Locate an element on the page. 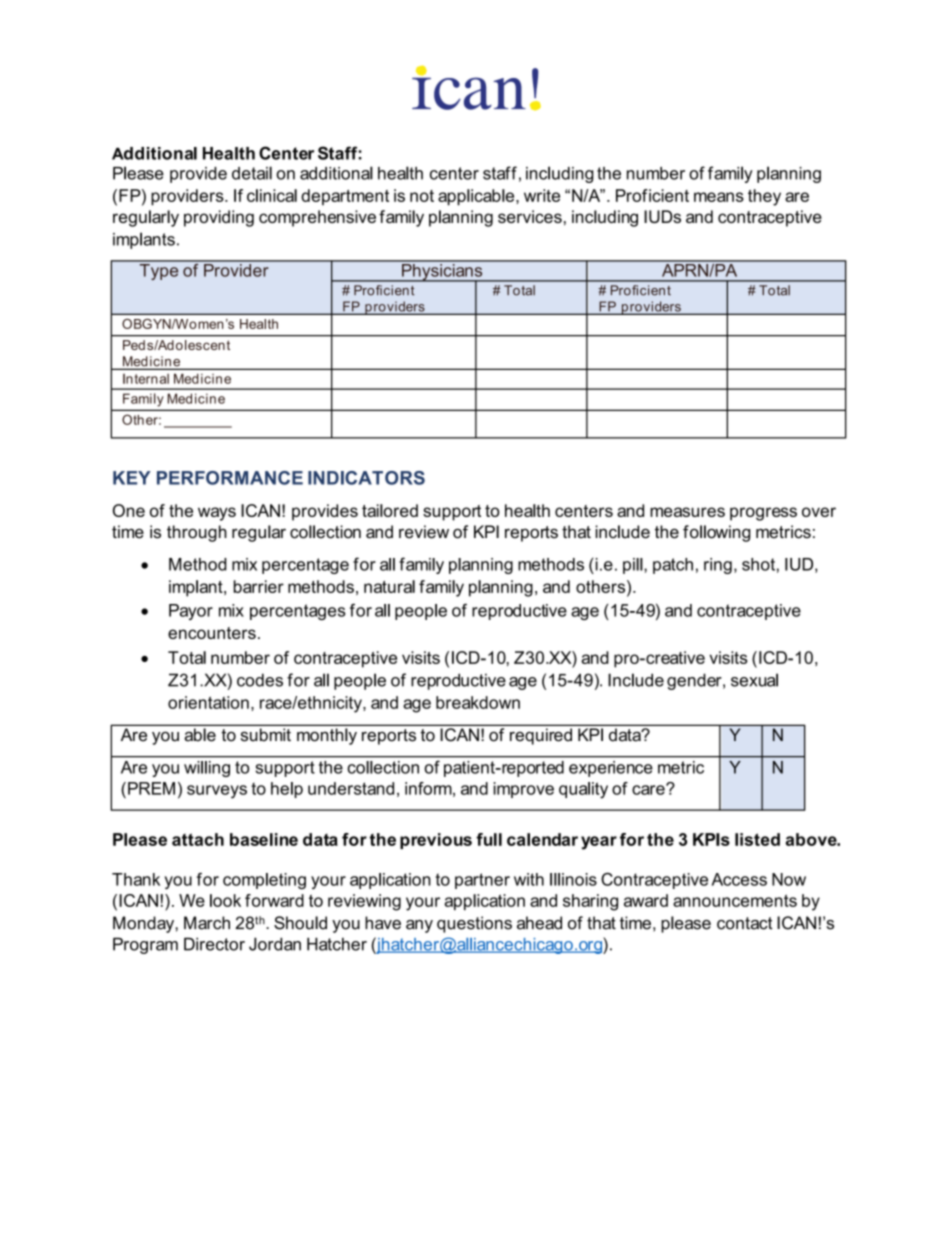 This image has width=952, height=1233. not is located at coordinates (422, 196).
